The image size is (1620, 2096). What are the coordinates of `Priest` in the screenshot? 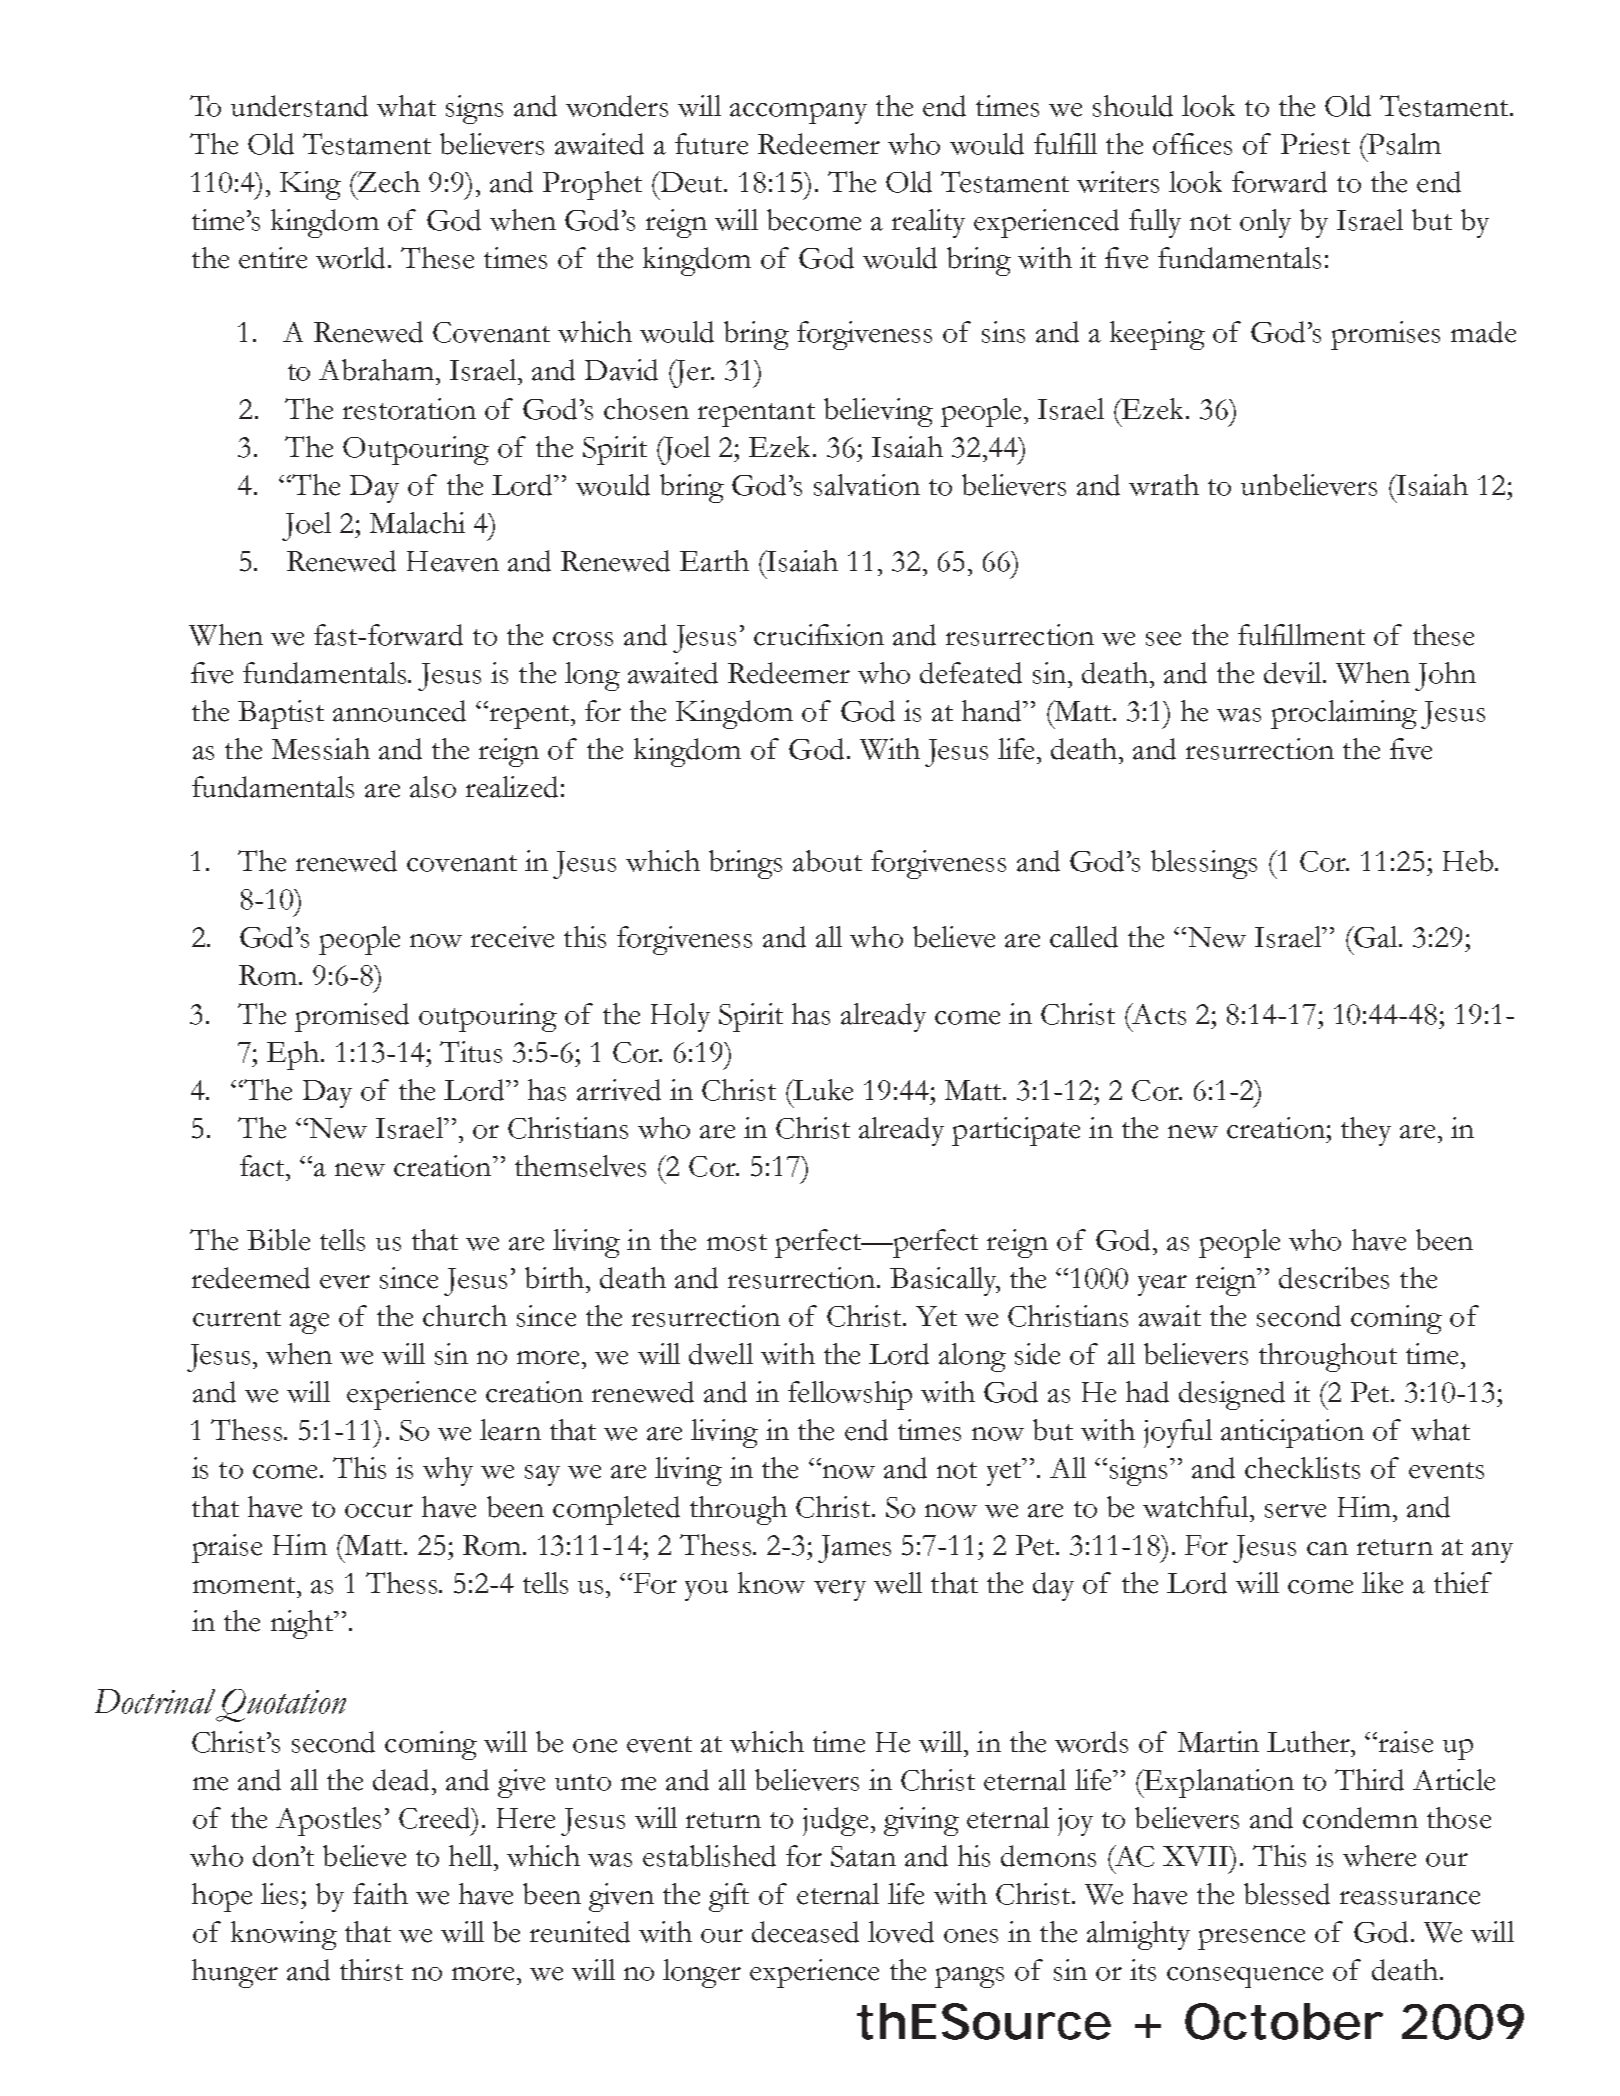 It's located at (1315, 144).
